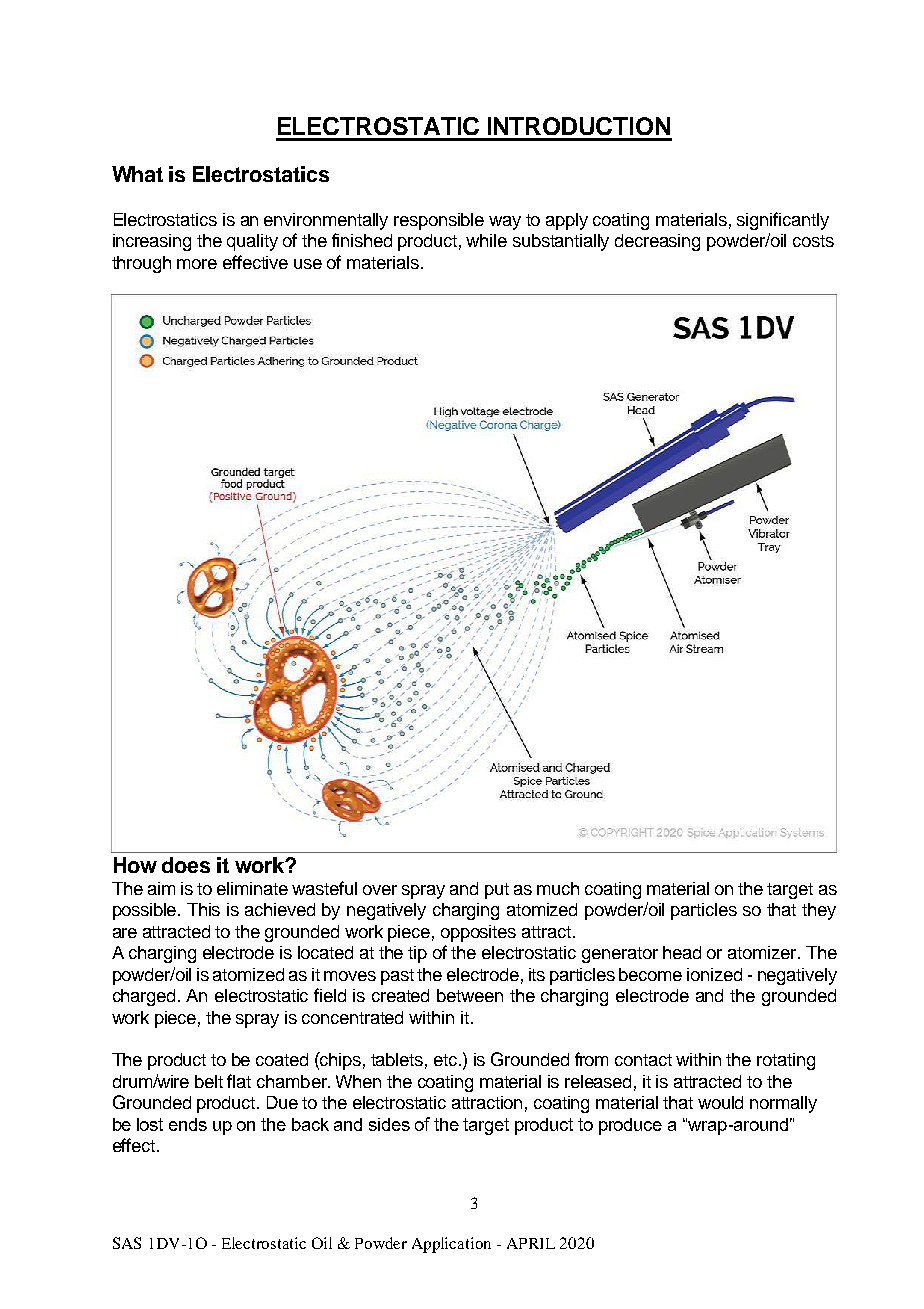 The height and width of the document is (1309, 924). Describe the element at coordinates (478, 933) in the document. I see `opposites` at that location.
